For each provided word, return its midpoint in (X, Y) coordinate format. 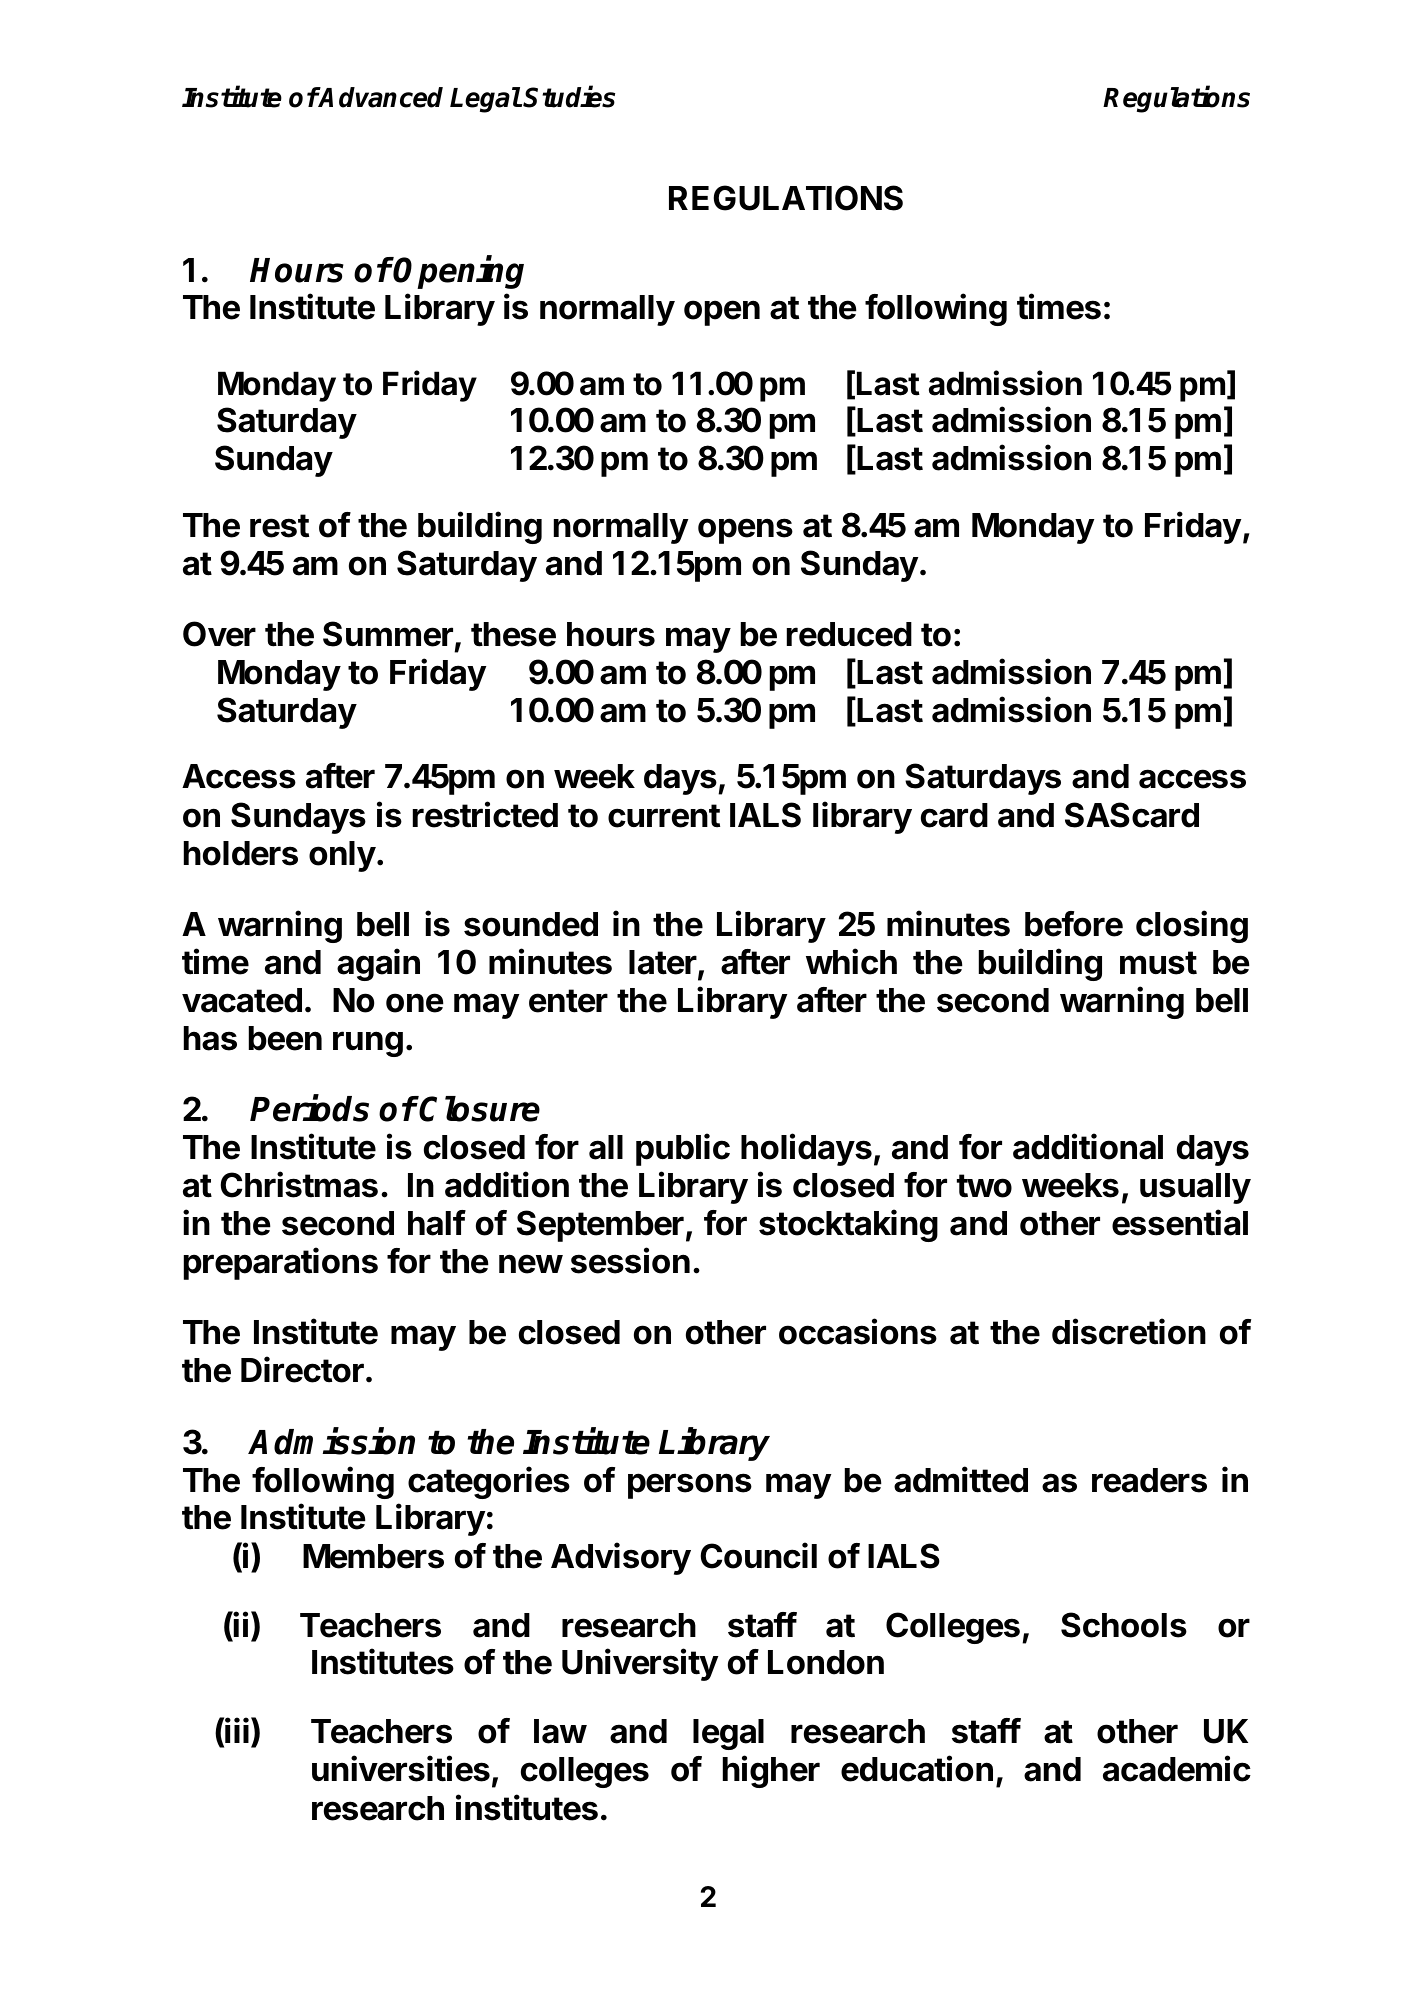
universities (401, 1768)
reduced (849, 634)
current (664, 816)
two (984, 1186)
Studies (569, 96)
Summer (388, 634)
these (513, 634)
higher (771, 1771)
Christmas (299, 1184)
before (1074, 924)
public (683, 1149)
